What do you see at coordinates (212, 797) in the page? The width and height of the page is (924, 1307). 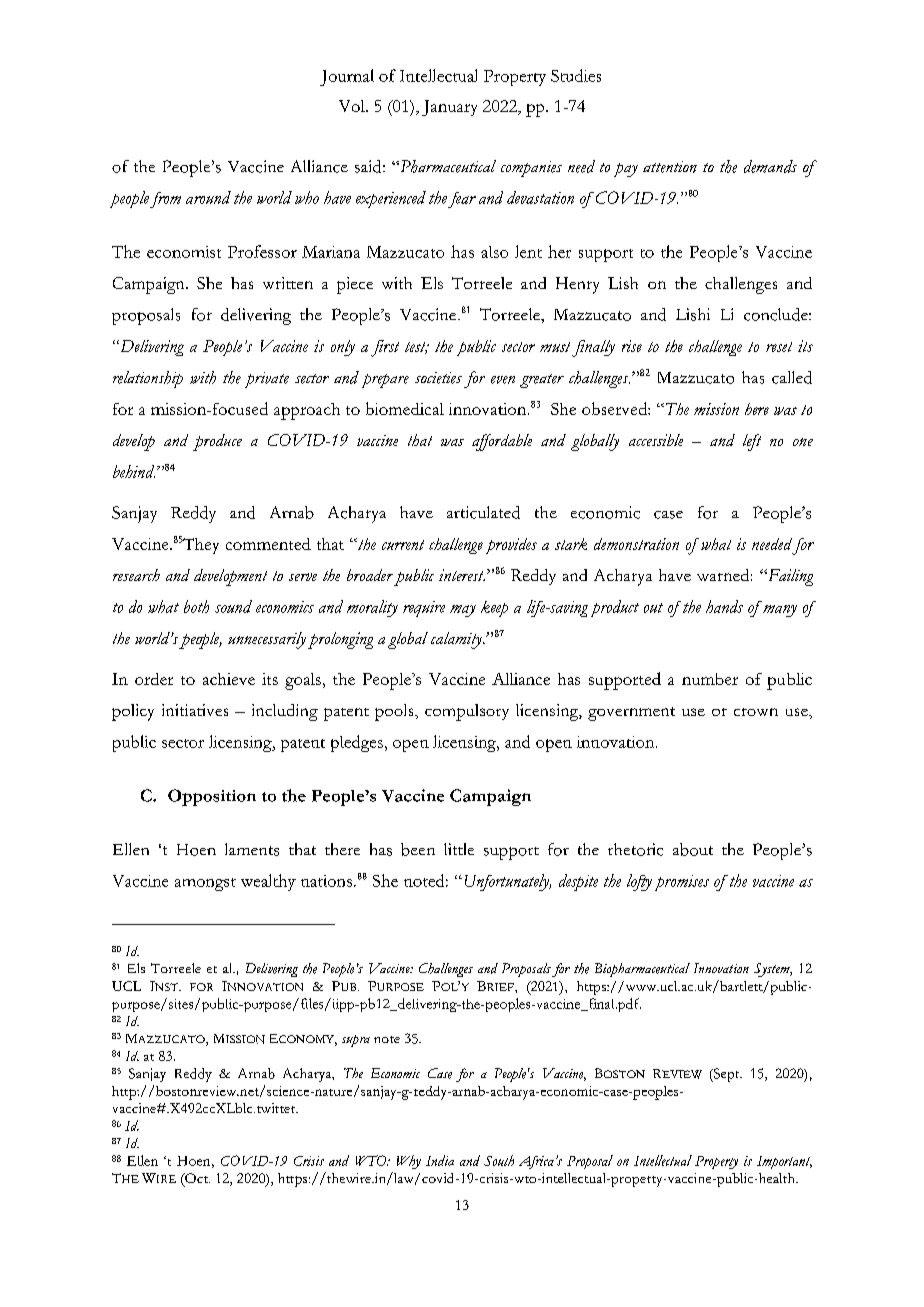 I see `Opposition` at bounding box center [212, 797].
